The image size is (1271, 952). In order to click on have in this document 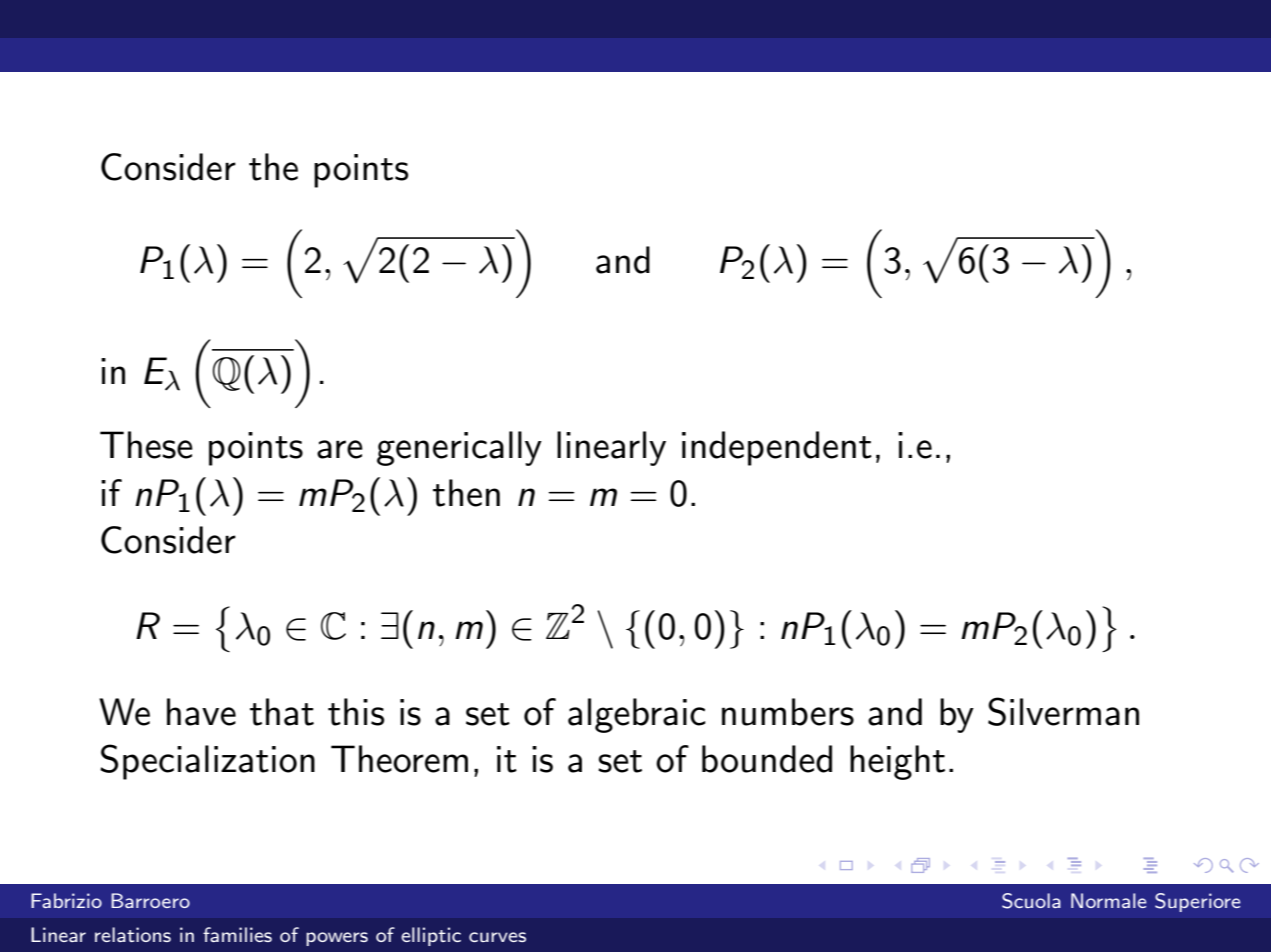, I will do `click(201, 712)`.
